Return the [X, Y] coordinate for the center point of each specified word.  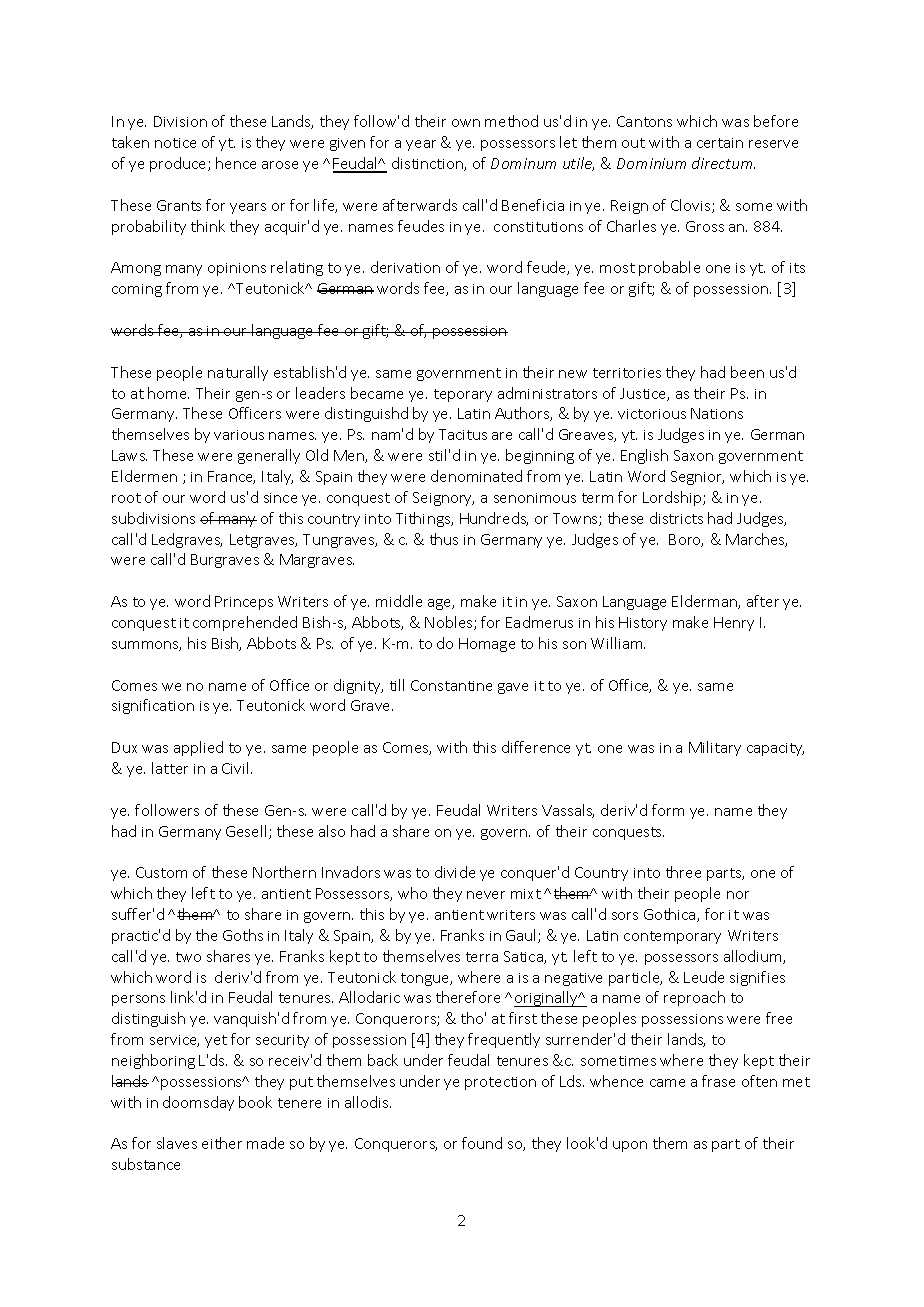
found [482, 1143]
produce [179, 164]
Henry [734, 624]
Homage [487, 645]
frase [718, 1081]
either [222, 1143]
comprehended [245, 623]
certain [720, 143]
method [511, 121]
